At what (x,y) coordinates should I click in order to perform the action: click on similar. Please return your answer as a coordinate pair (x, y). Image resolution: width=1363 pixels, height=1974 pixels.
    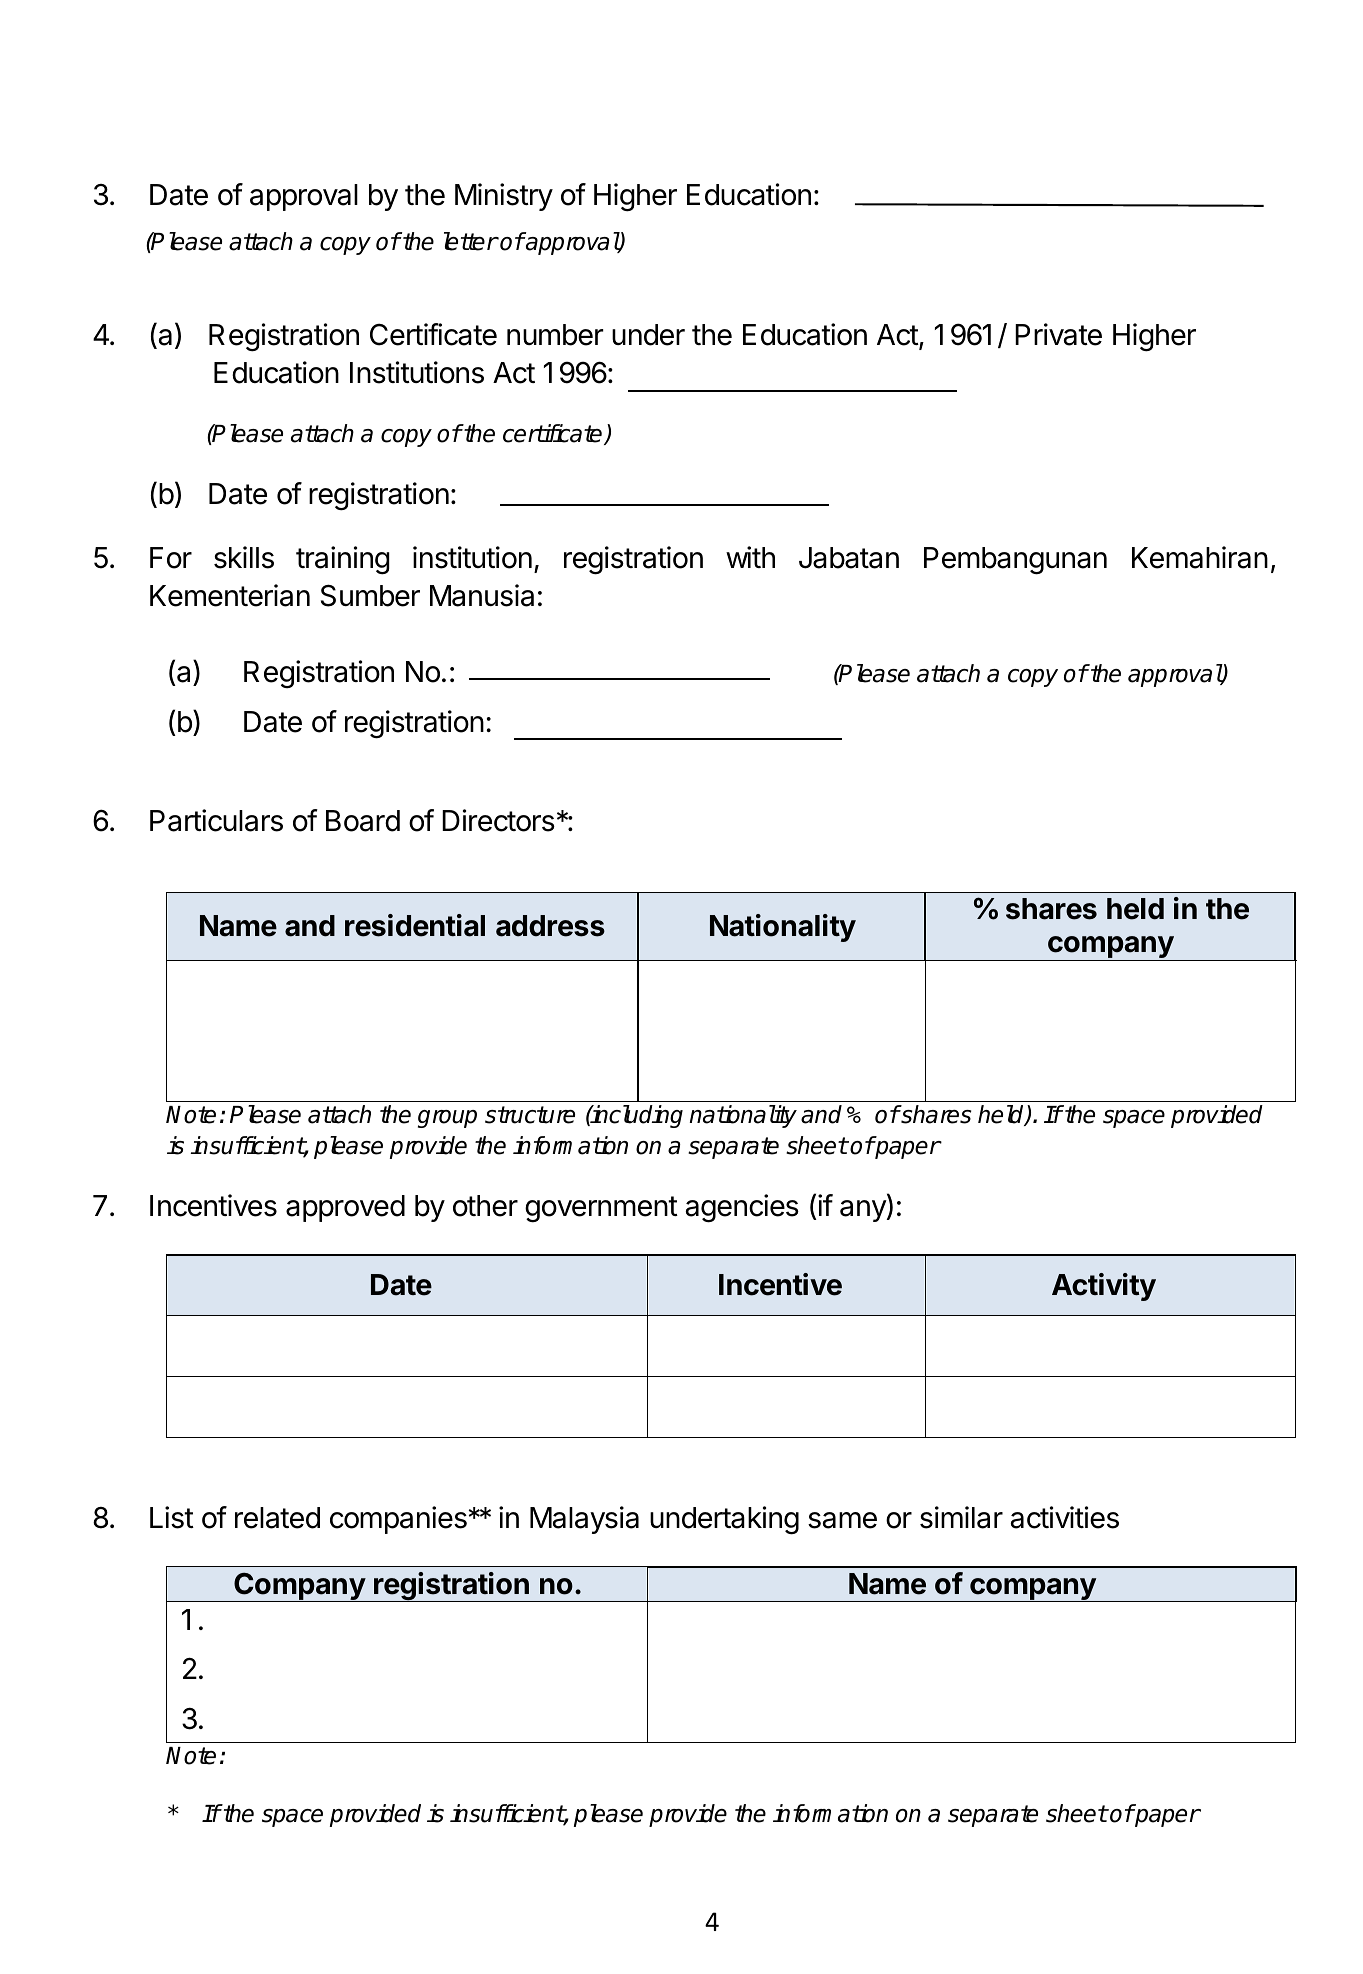
    Looking at the image, I should click on (961, 1517).
